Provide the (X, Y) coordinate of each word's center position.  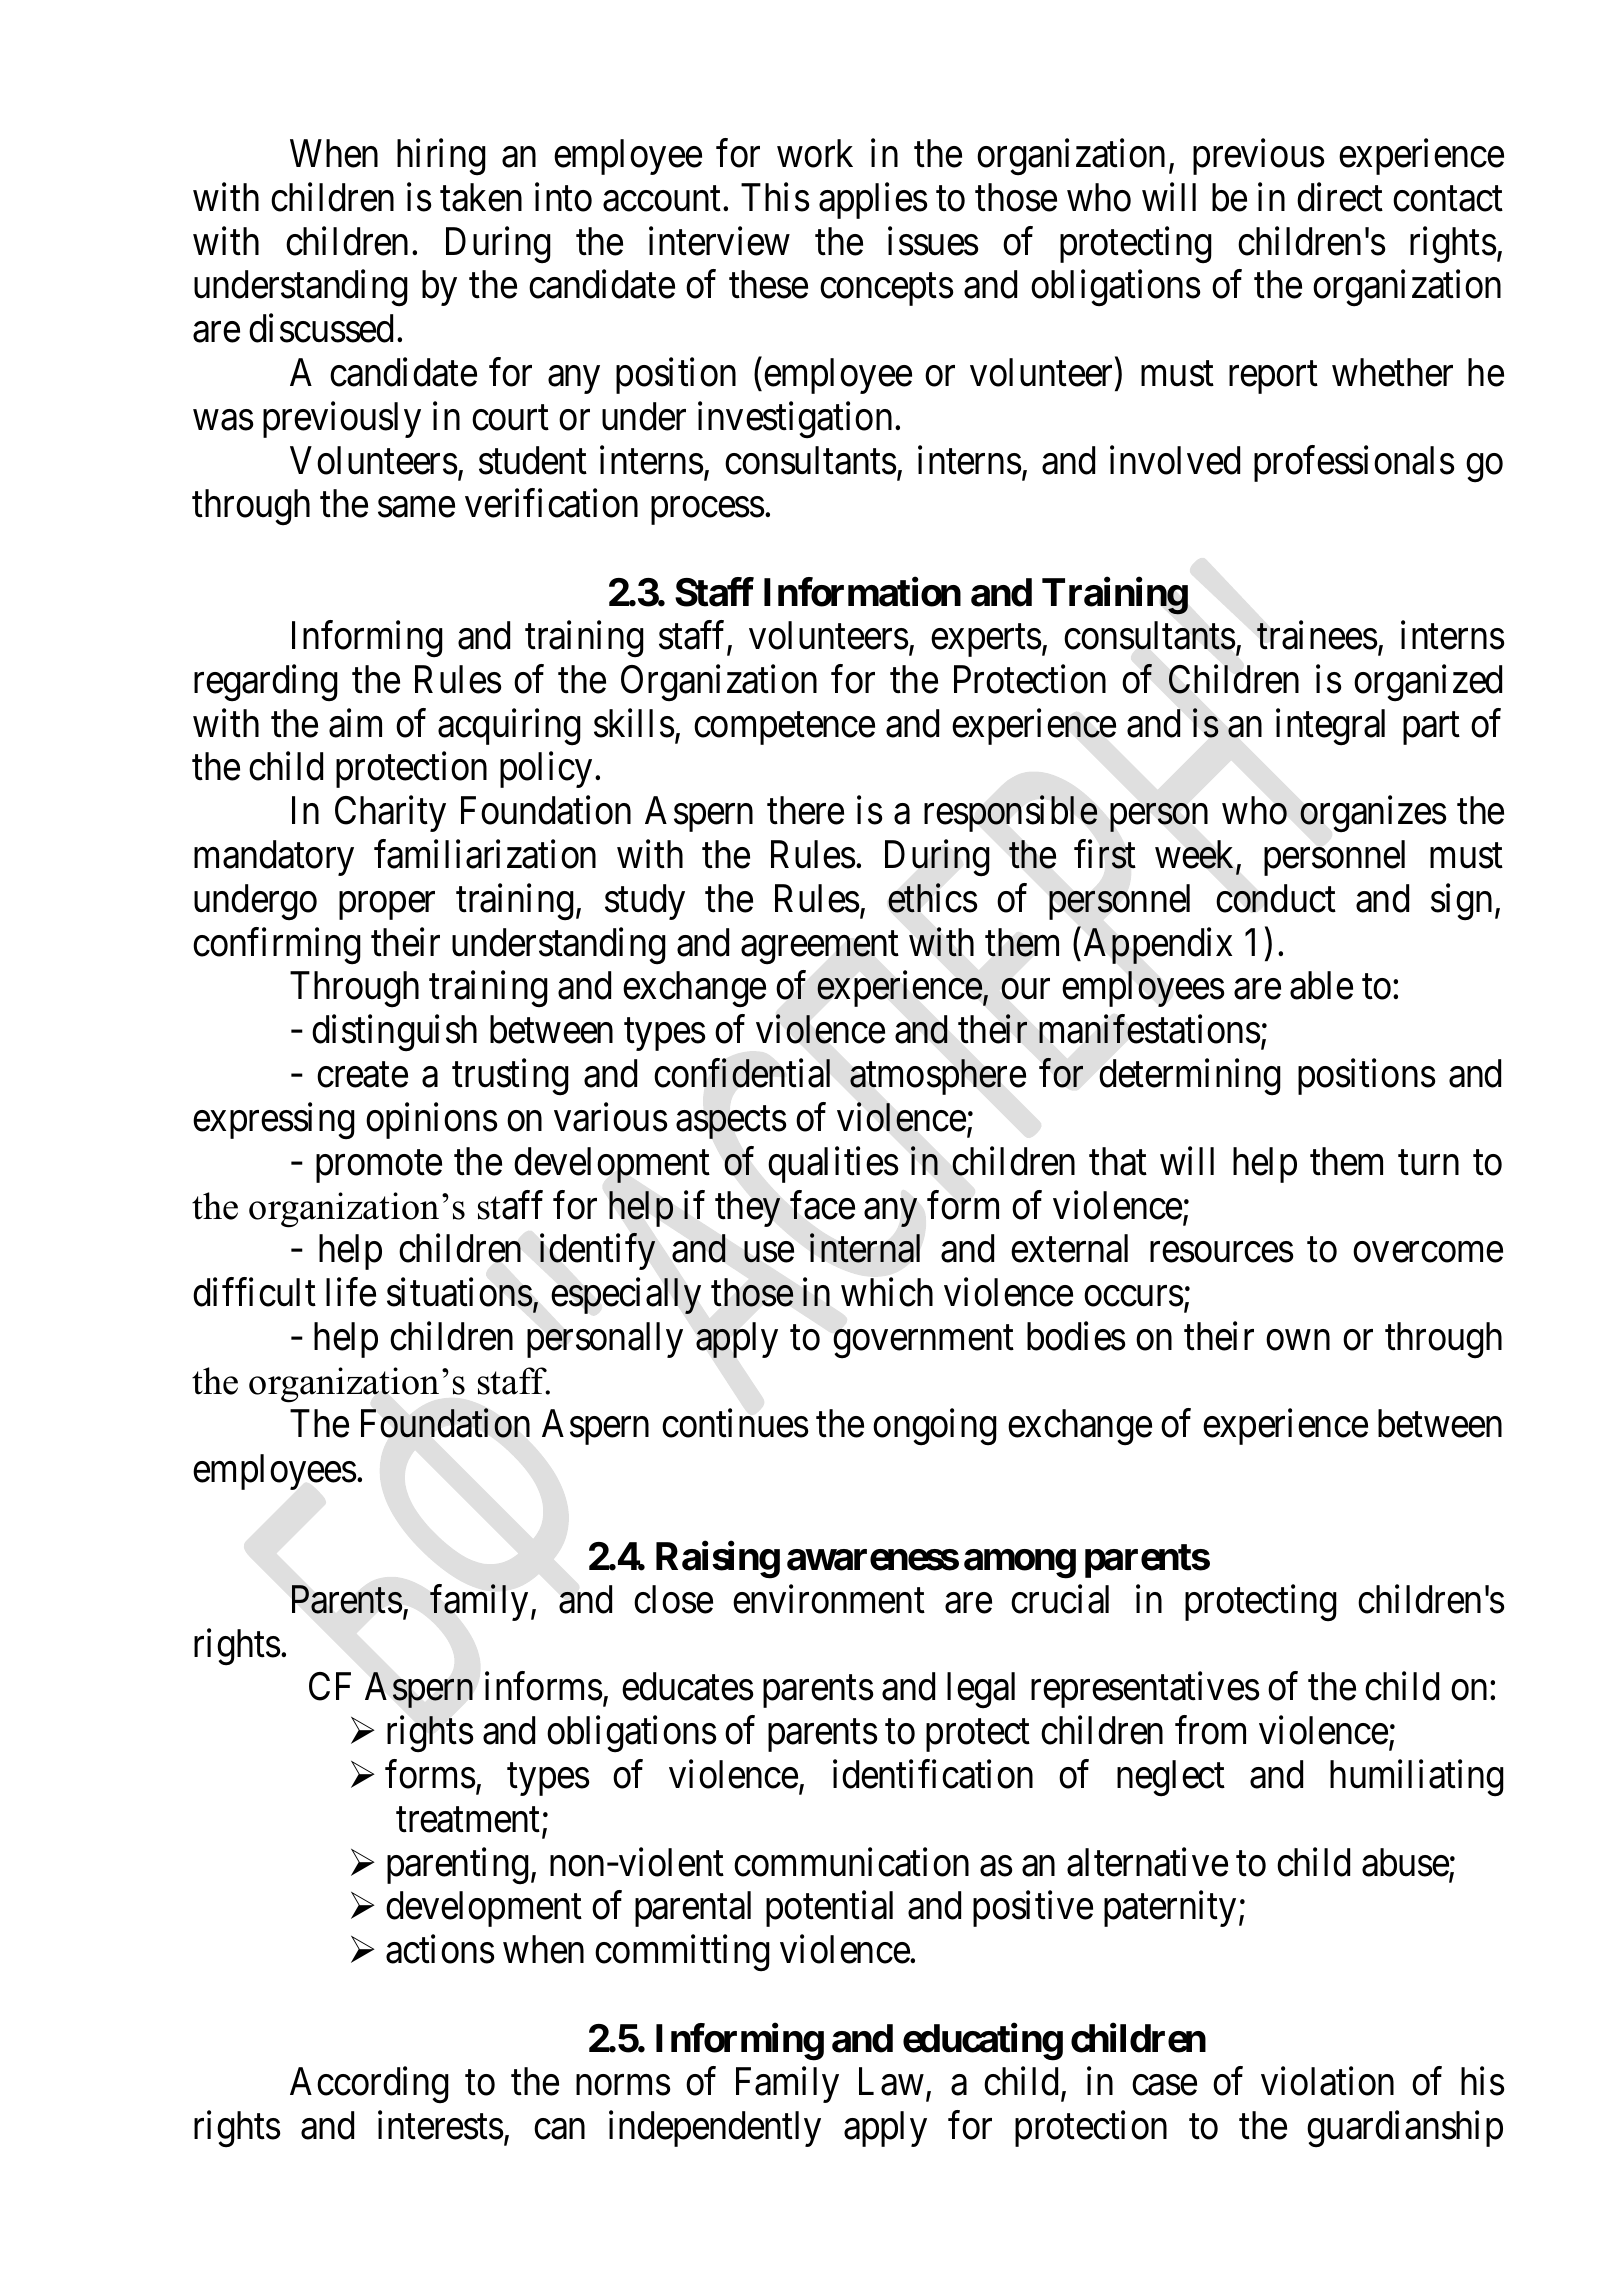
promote (379, 1166)
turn (1428, 1163)
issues (933, 241)
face (822, 1205)
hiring (441, 157)
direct (1340, 197)
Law (891, 2082)
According (369, 2085)
